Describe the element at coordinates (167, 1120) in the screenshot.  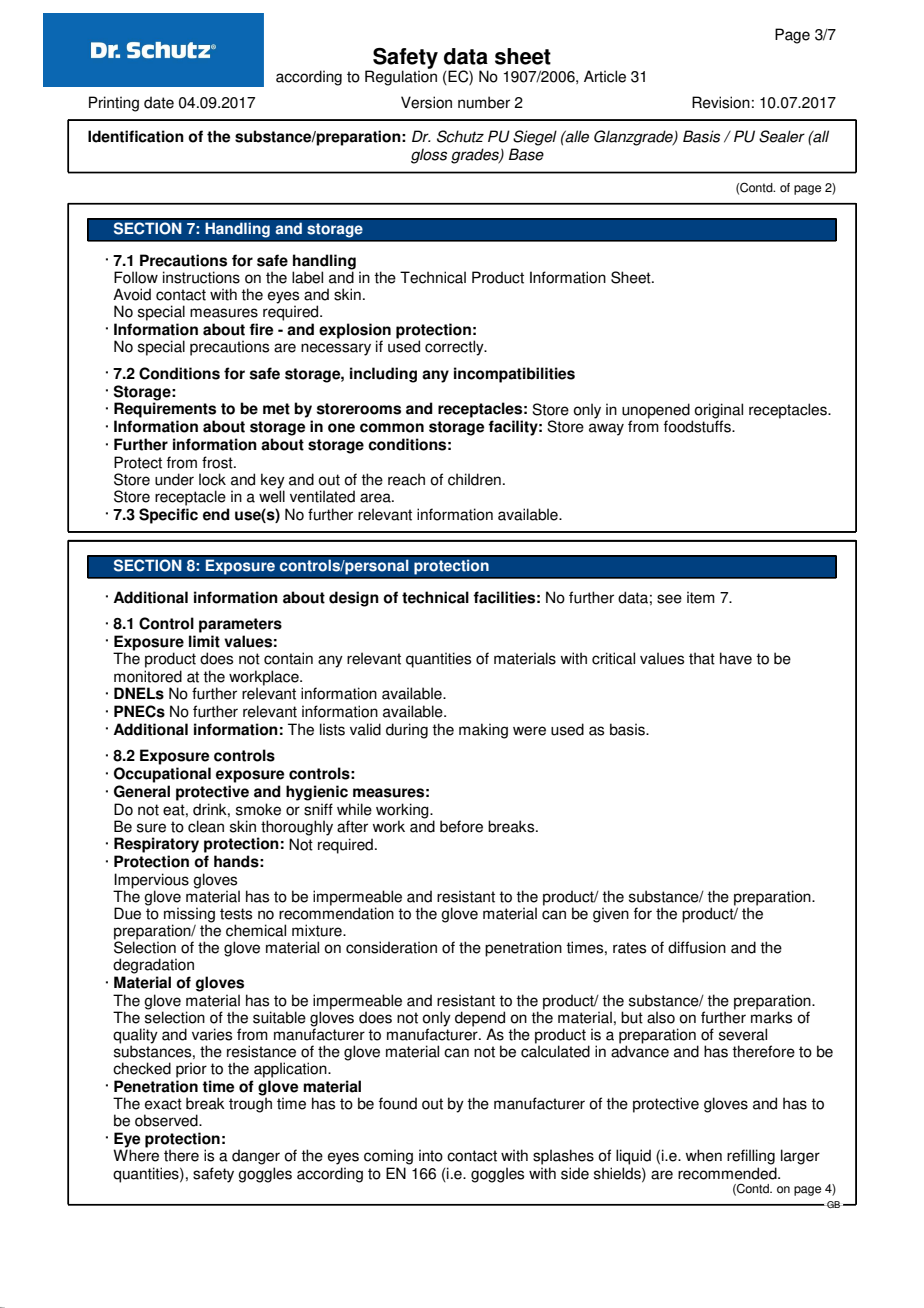
I see `observed` at that location.
